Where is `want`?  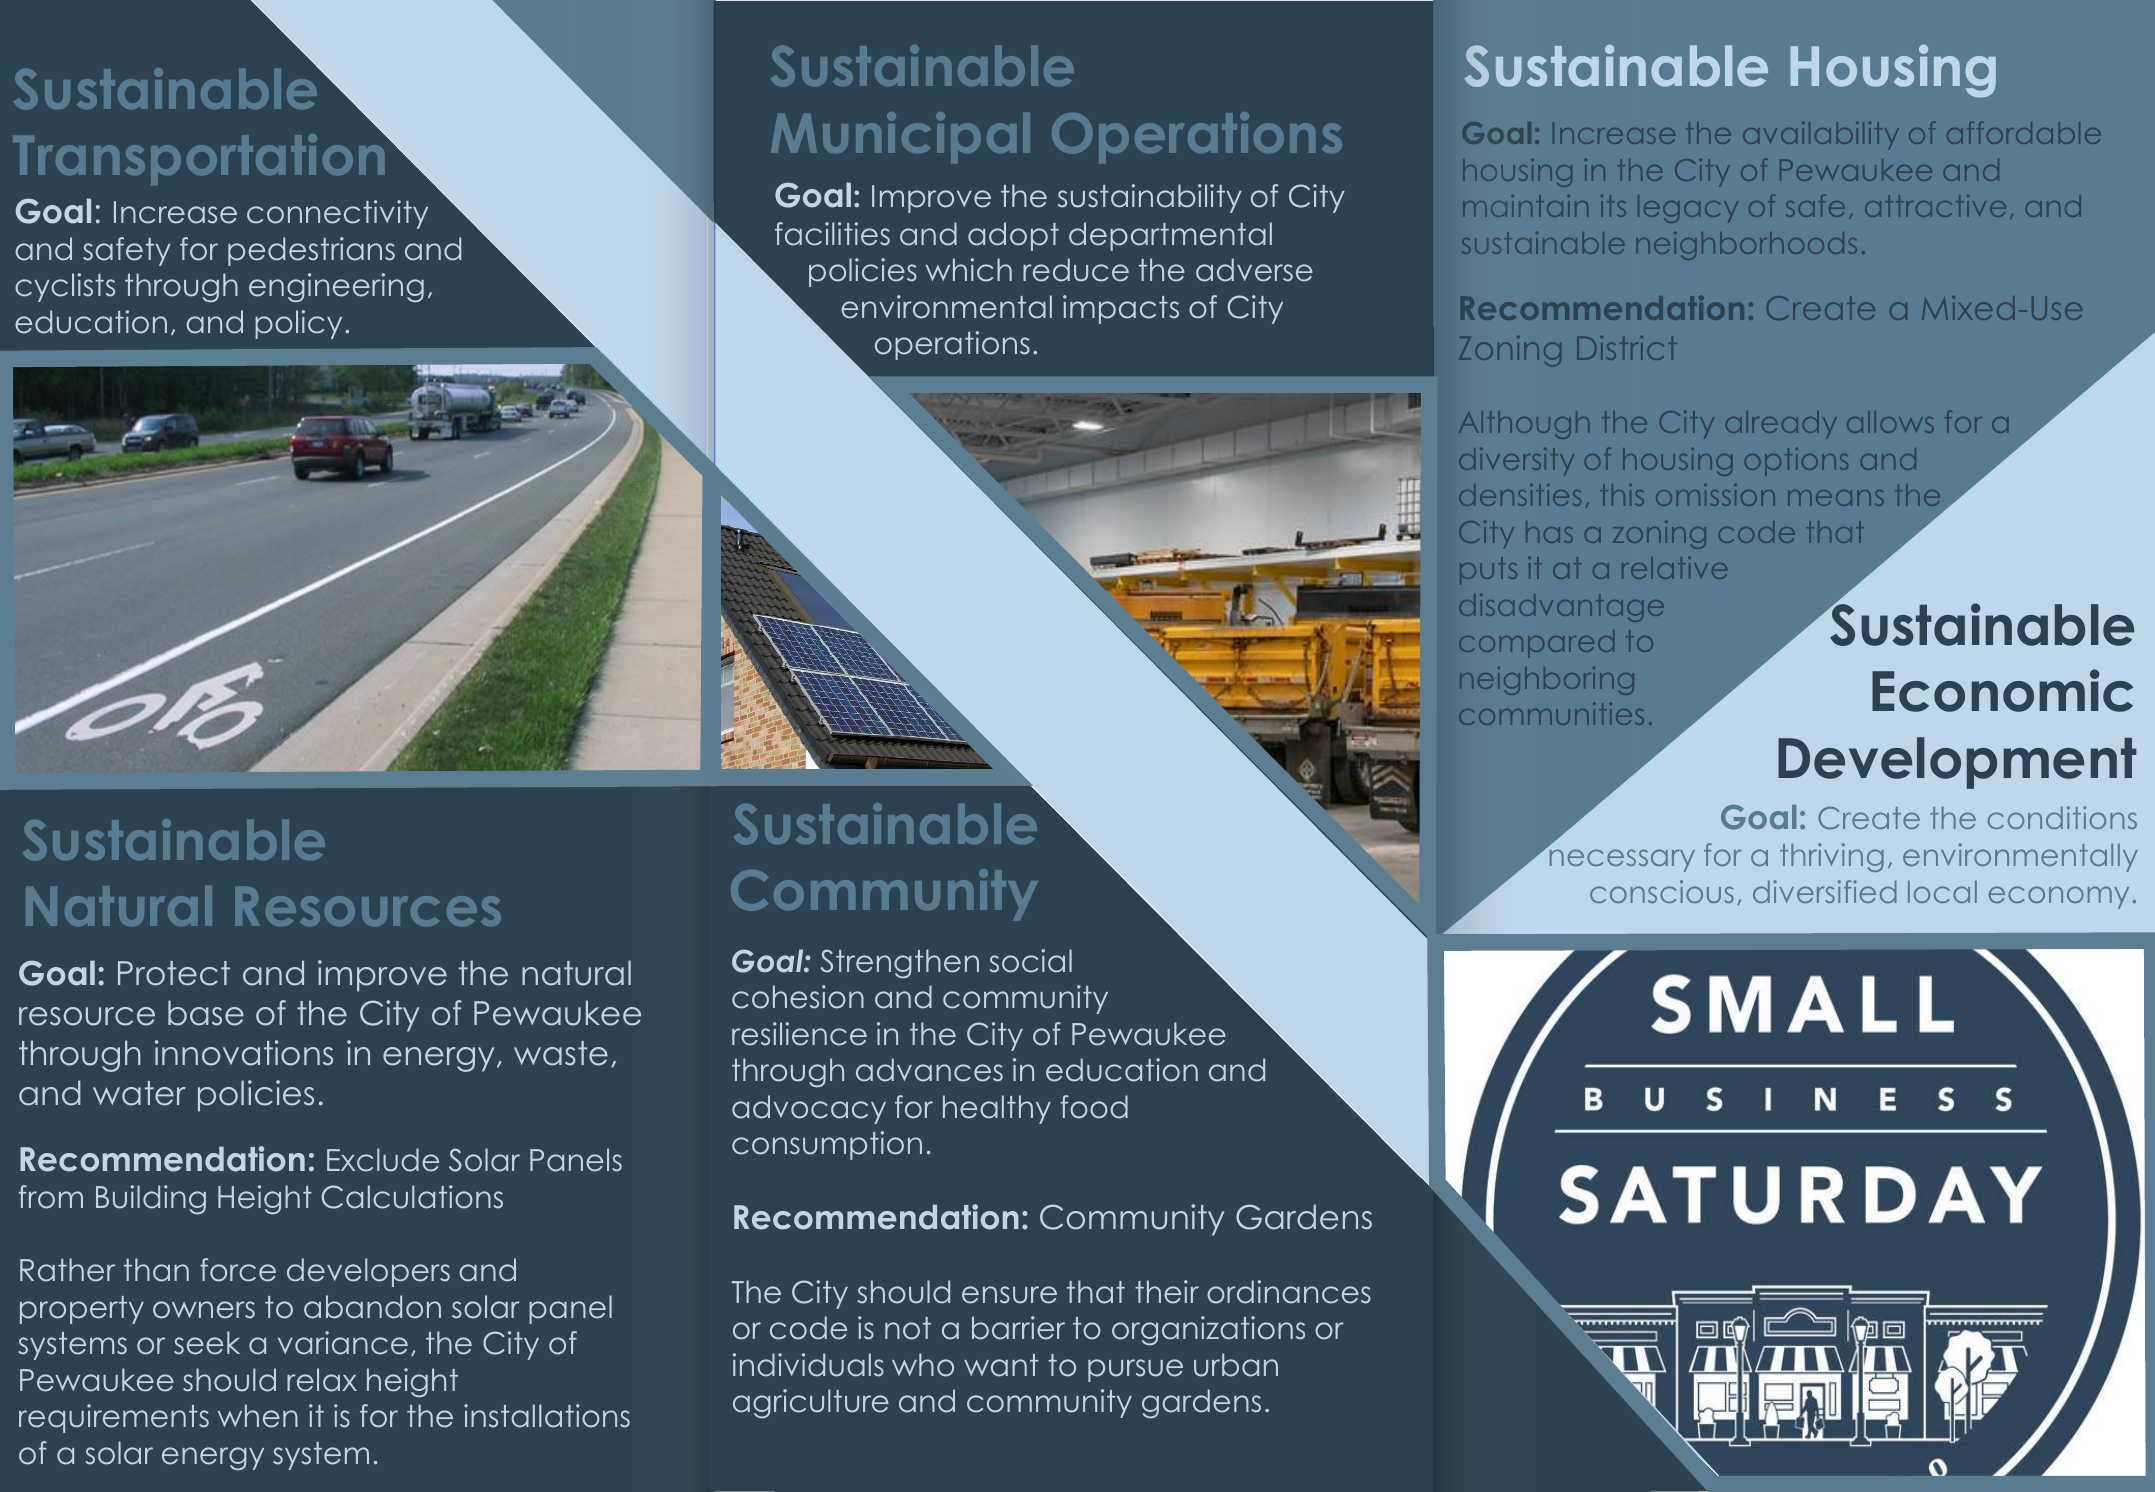 want is located at coordinates (1001, 1365).
